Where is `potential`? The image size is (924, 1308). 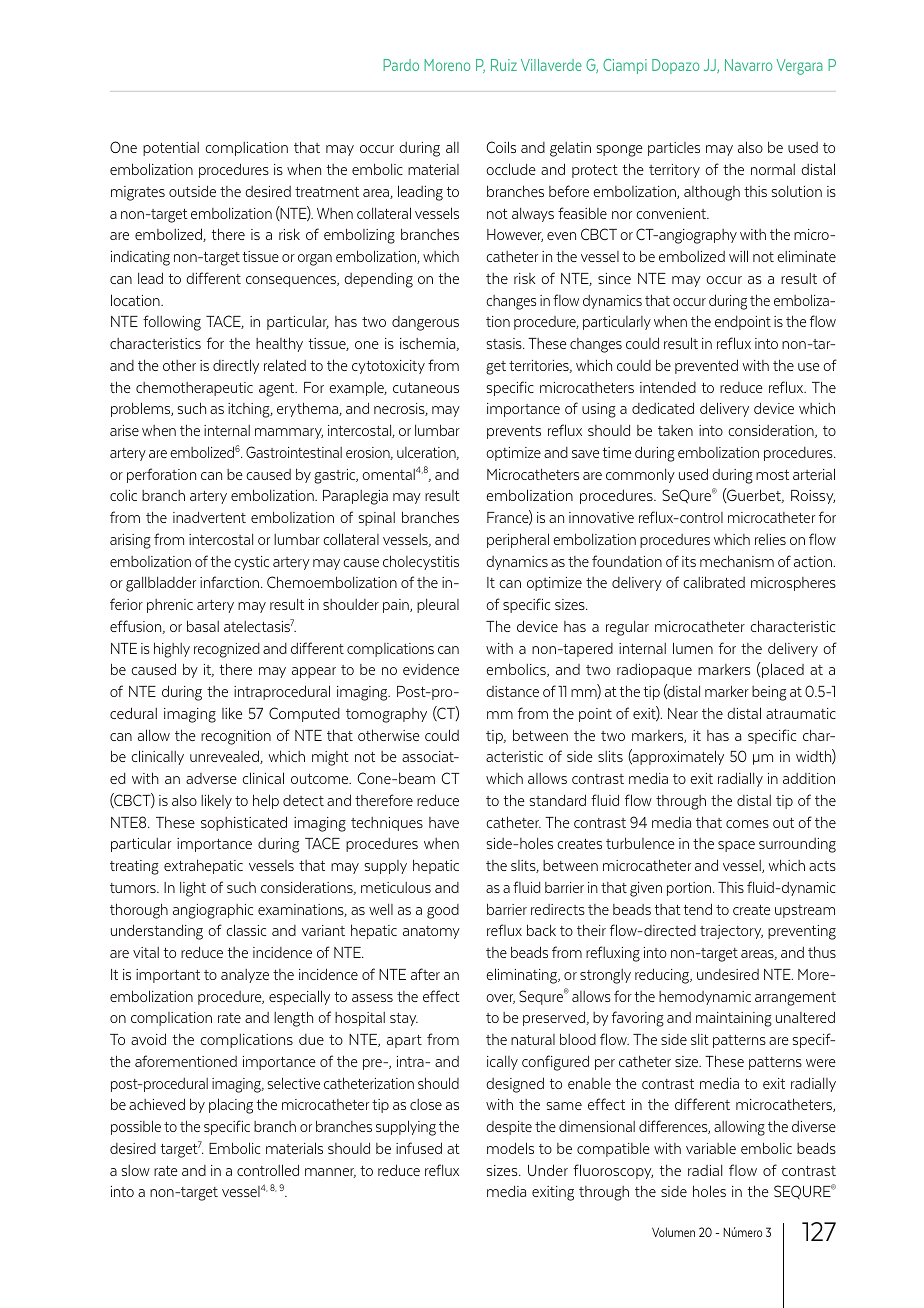 potential is located at coordinates (171, 149).
